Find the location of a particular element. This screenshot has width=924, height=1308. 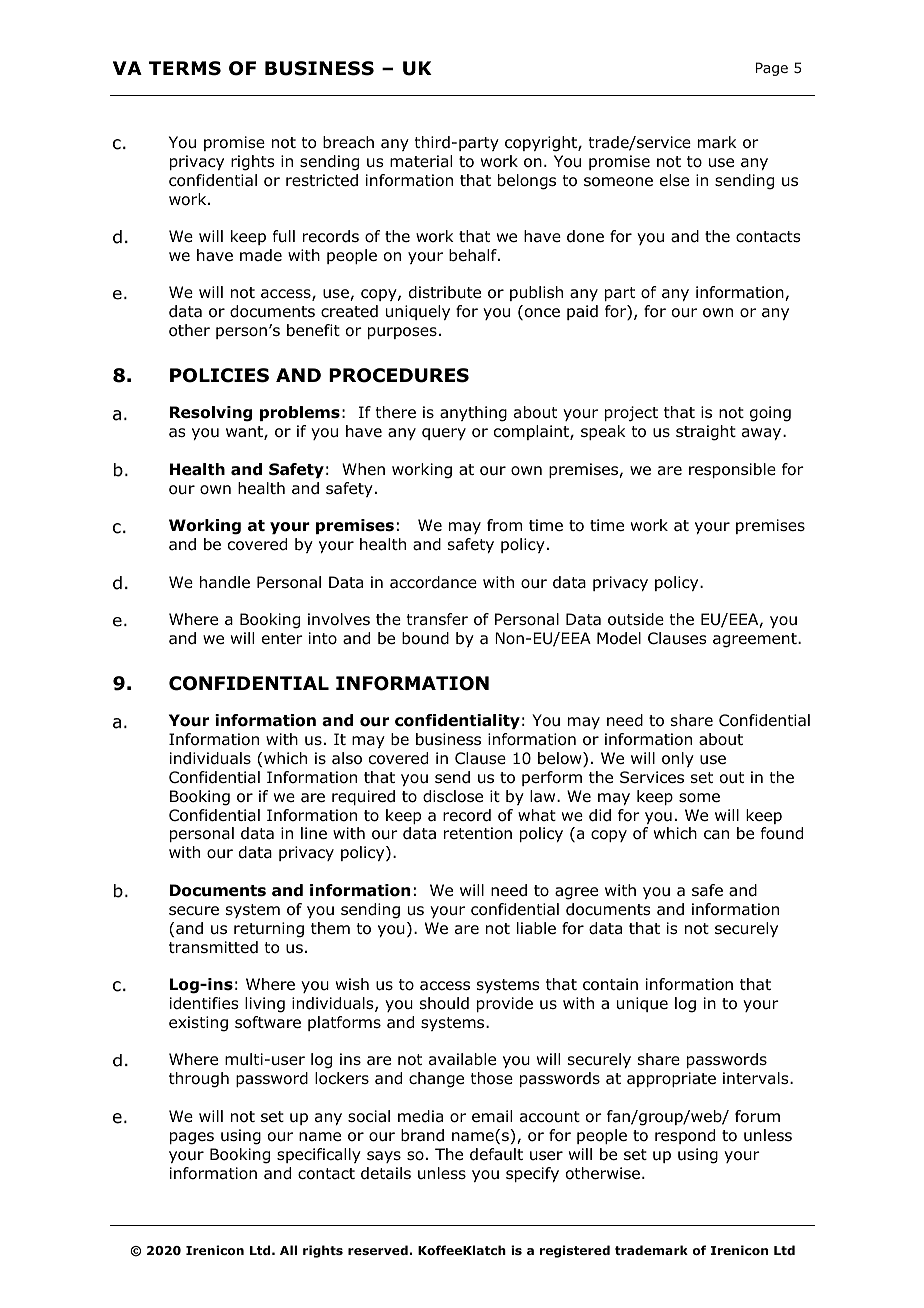

liable is located at coordinates (536, 928).
